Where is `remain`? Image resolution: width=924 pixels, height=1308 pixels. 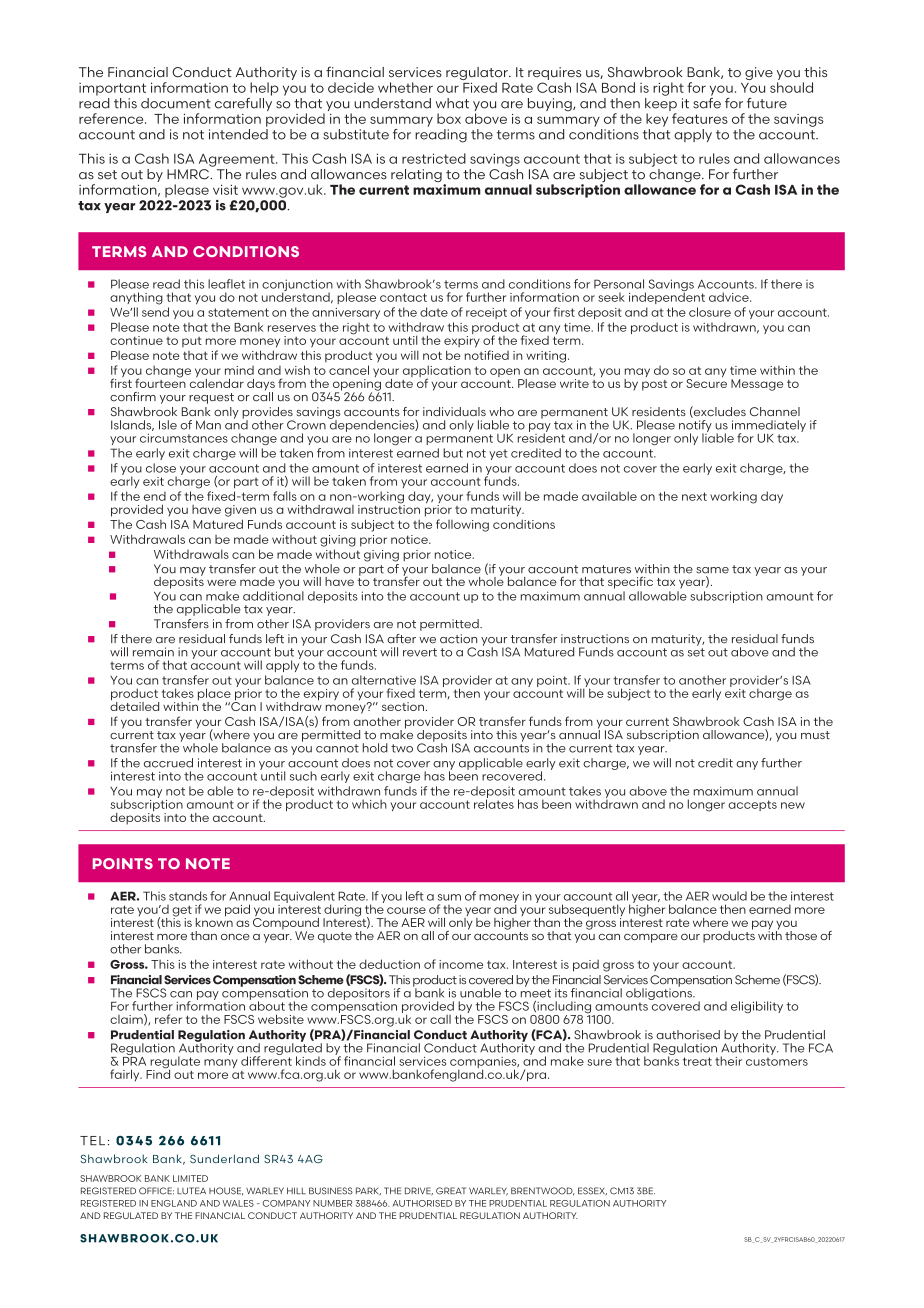
remain is located at coordinates (153, 652).
